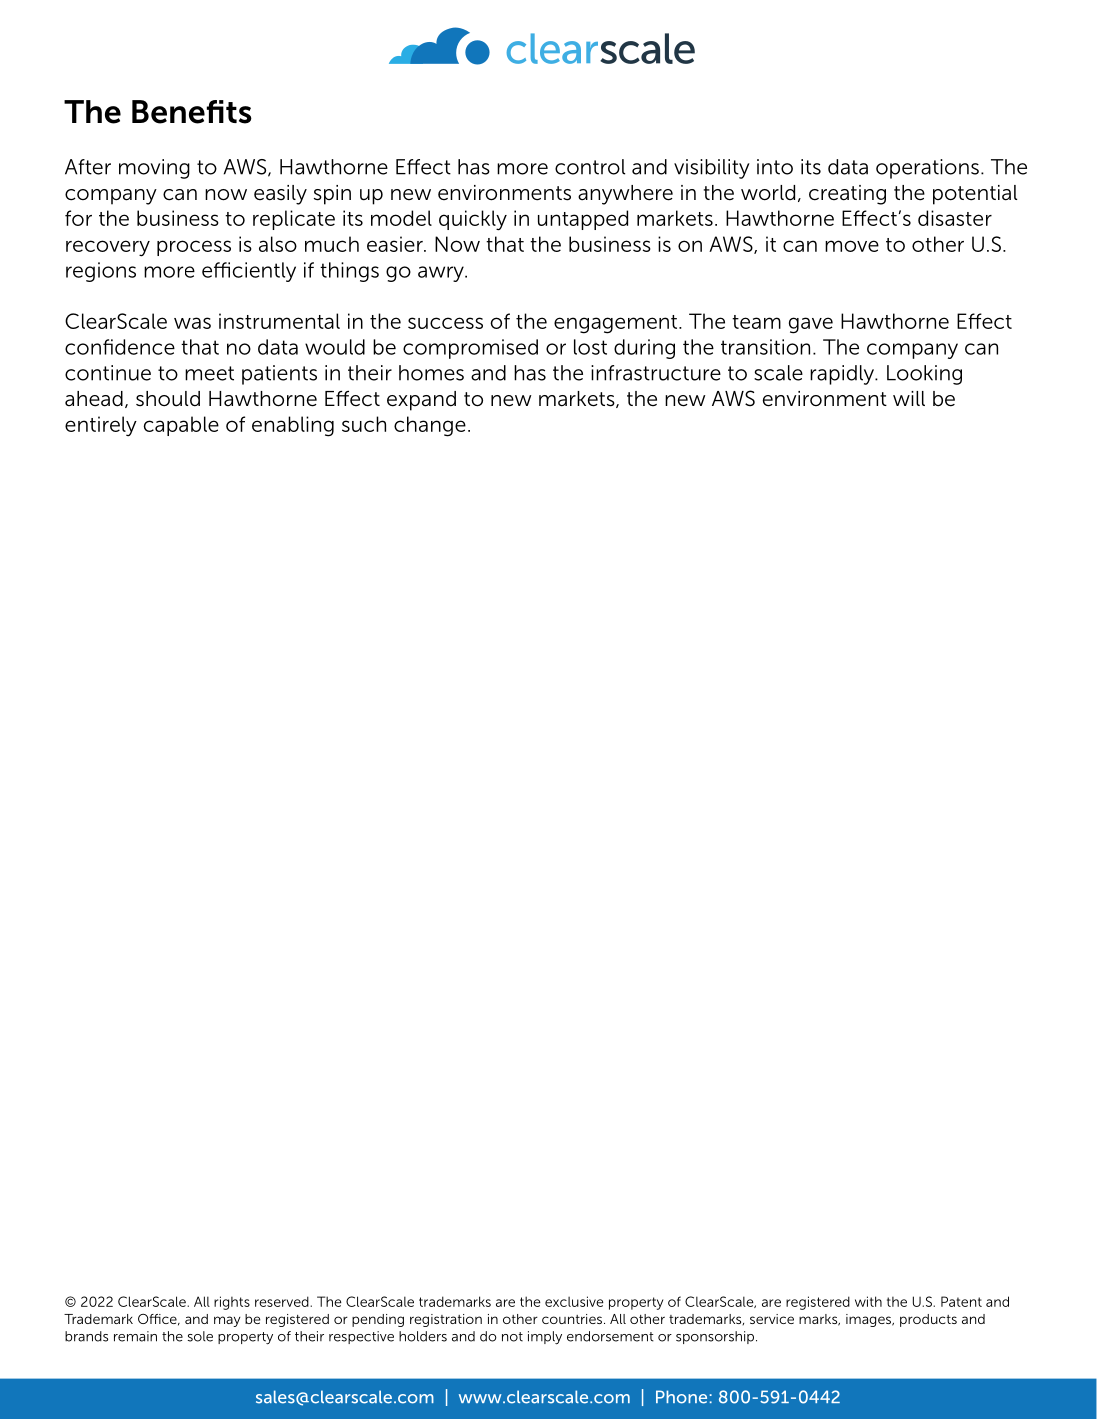  I want to click on moving, so click(154, 169).
